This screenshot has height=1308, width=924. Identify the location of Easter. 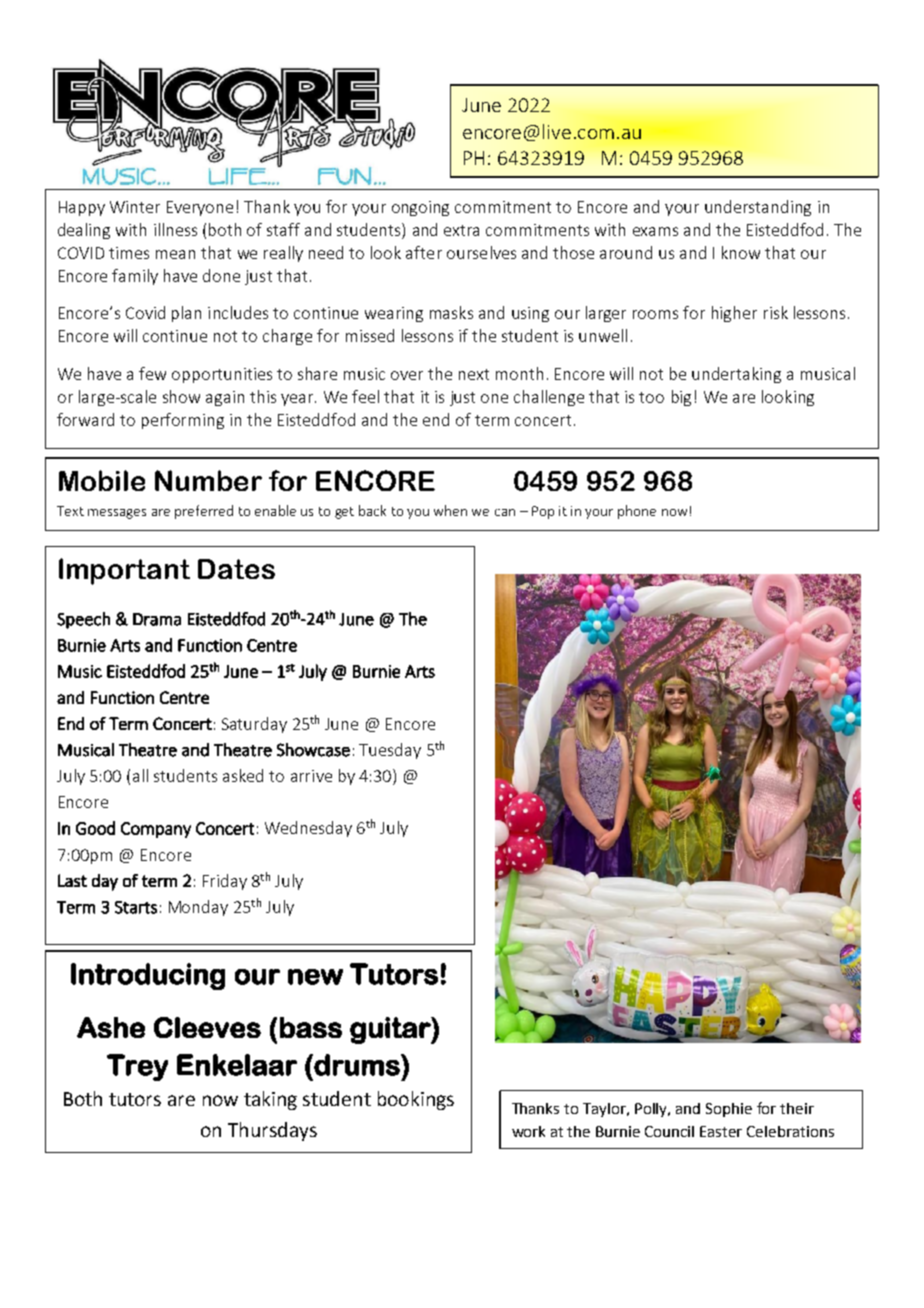
(721, 1131).
